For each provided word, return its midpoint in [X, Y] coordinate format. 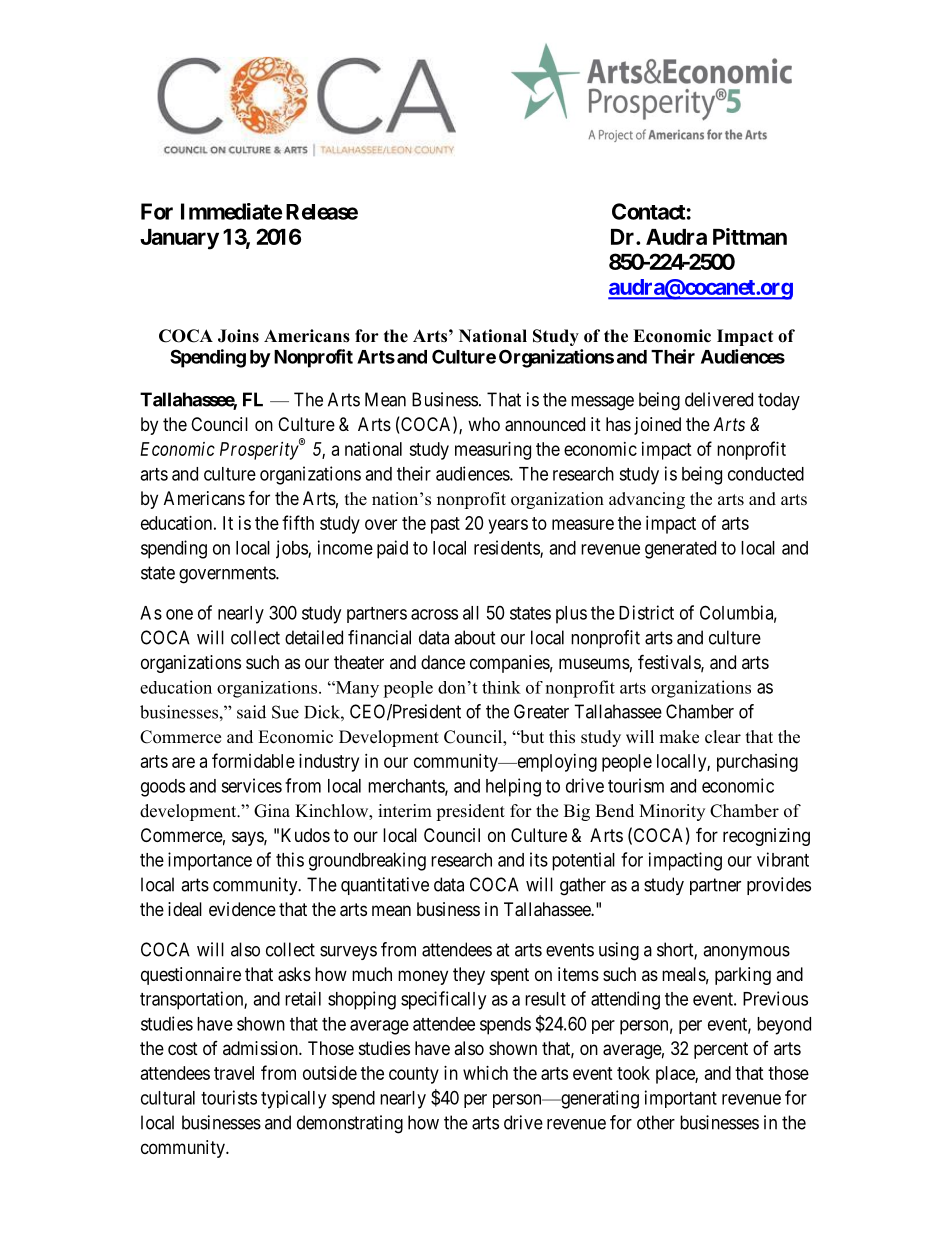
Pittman [750, 236]
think [501, 687]
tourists [229, 1097]
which [485, 1073]
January [179, 239]
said [251, 712]
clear [723, 737]
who [484, 424]
